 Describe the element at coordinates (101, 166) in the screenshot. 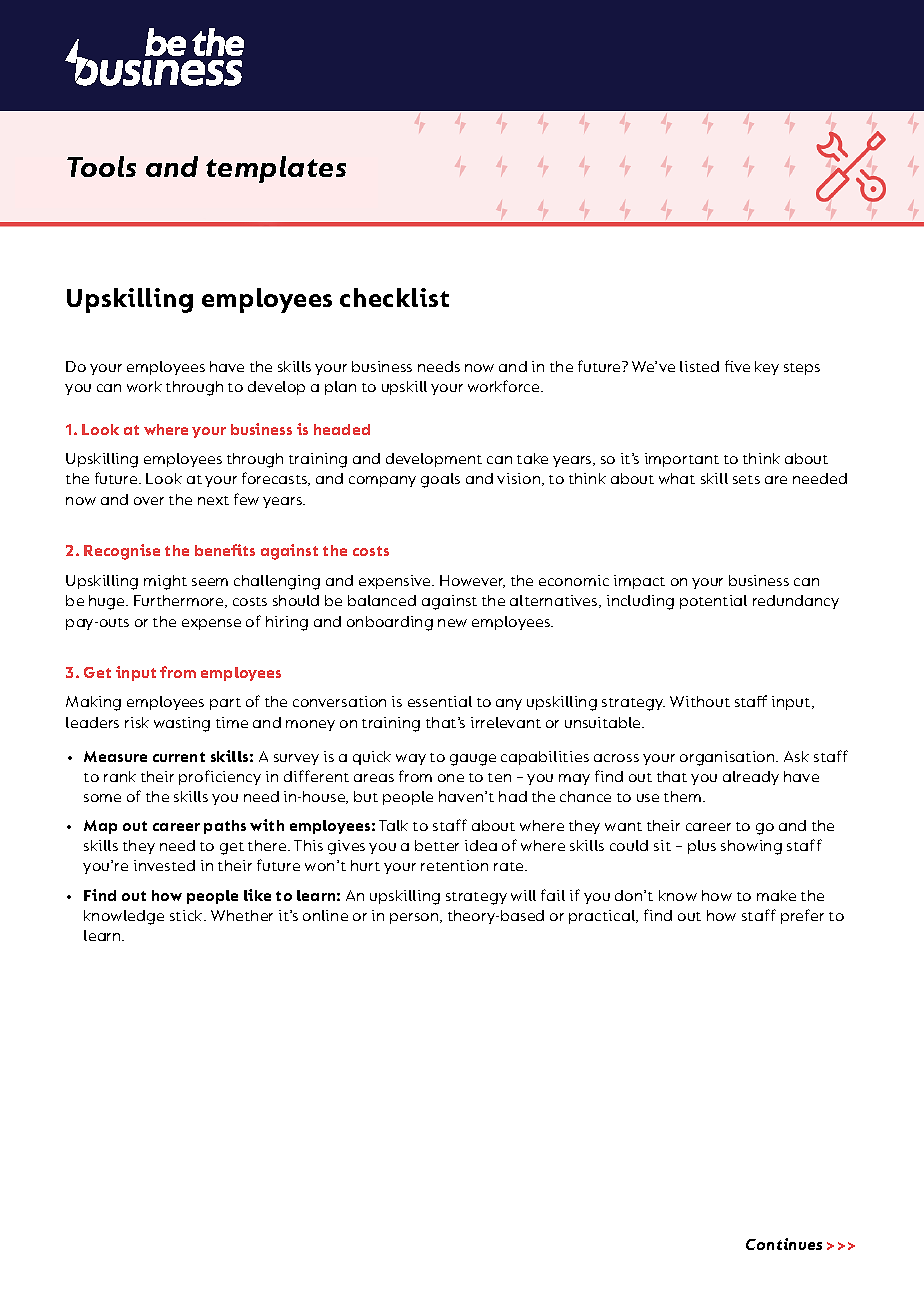

I see `Tools` at that location.
